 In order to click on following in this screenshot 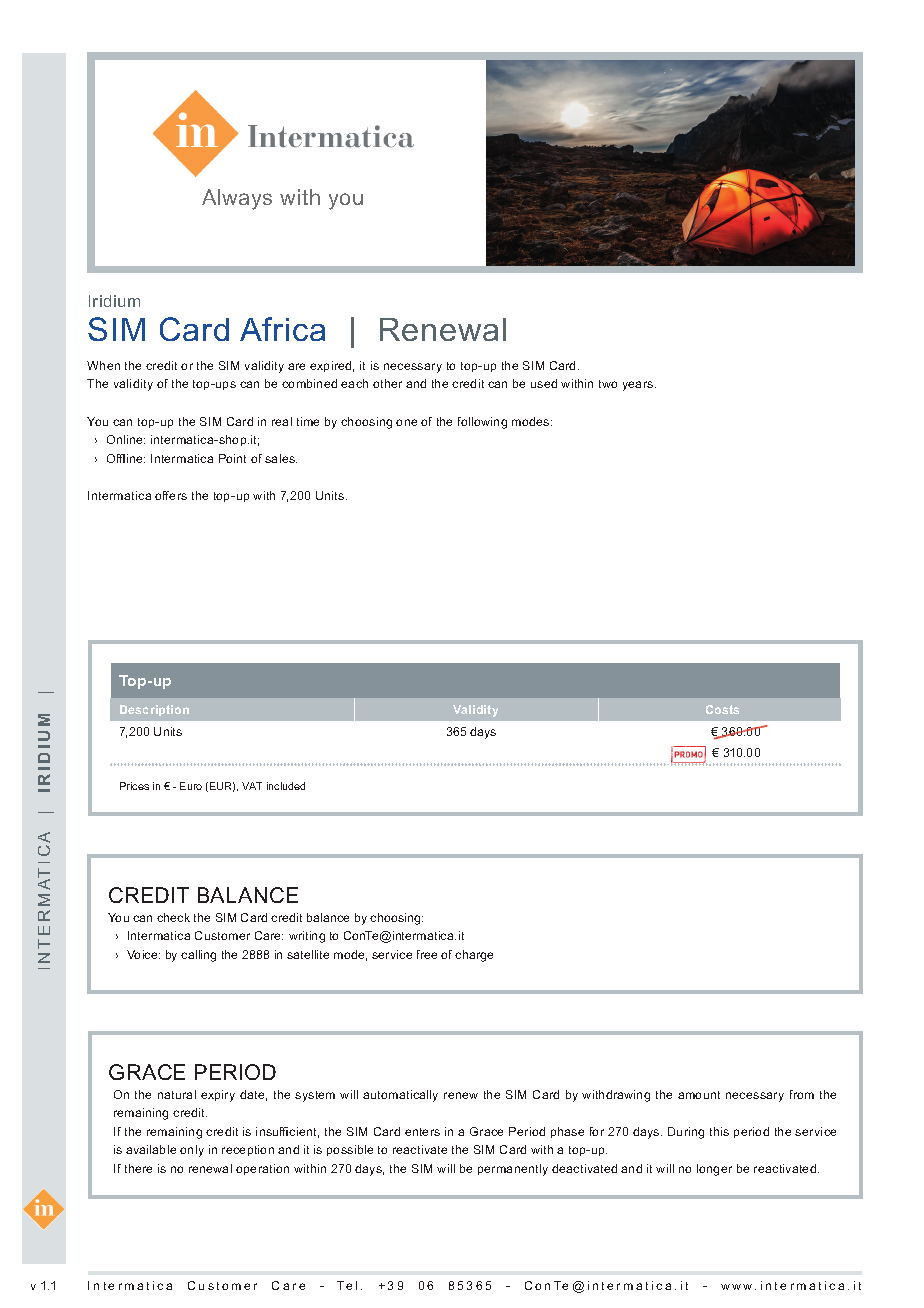, I will do `click(482, 423)`.
